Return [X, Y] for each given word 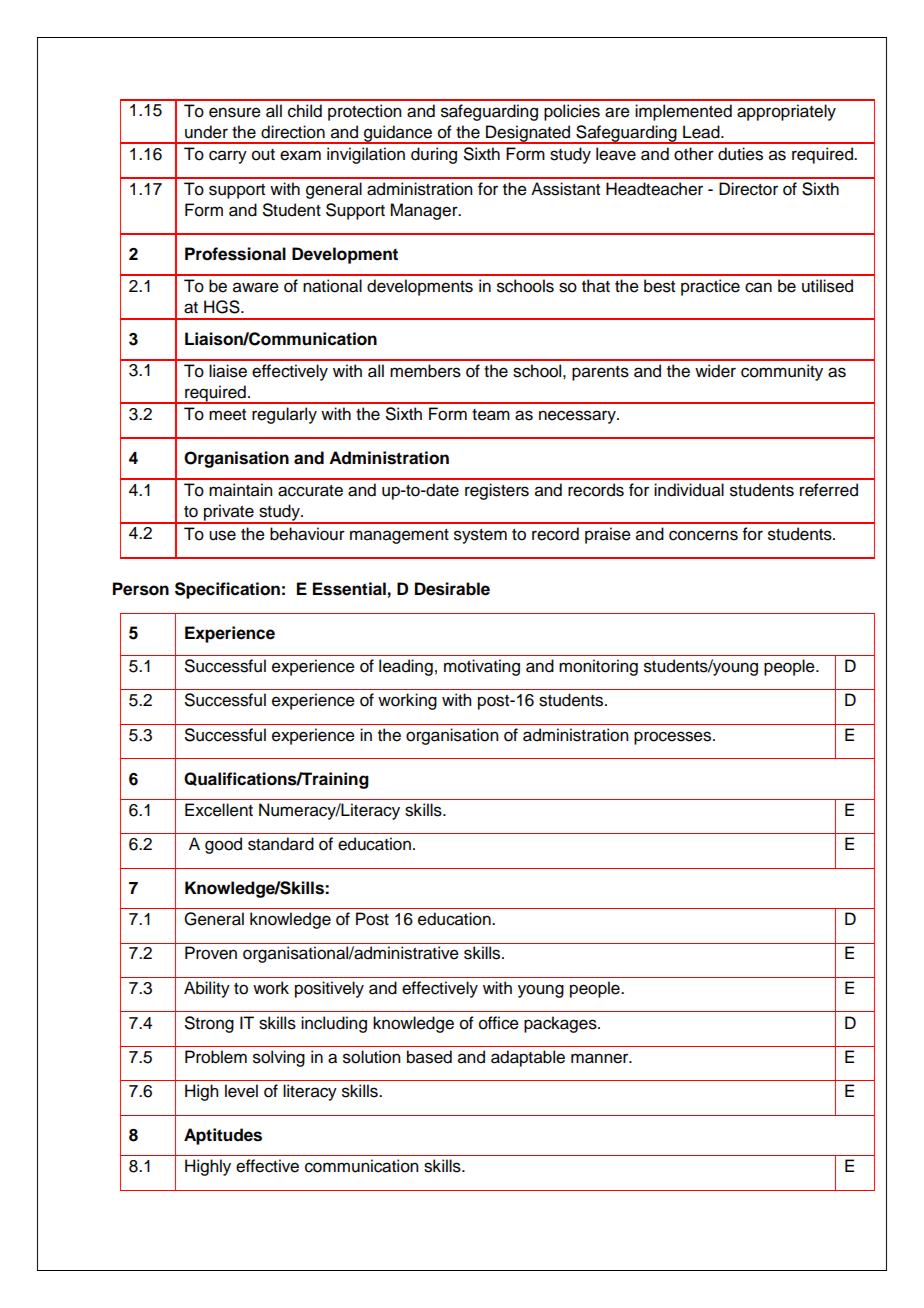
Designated [528, 134]
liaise [228, 371]
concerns [703, 535]
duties [740, 154]
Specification [227, 590]
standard [281, 844]
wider [715, 371]
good [223, 845]
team [491, 415]
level [241, 1091]
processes [674, 738]
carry [228, 157]
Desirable [452, 589]
